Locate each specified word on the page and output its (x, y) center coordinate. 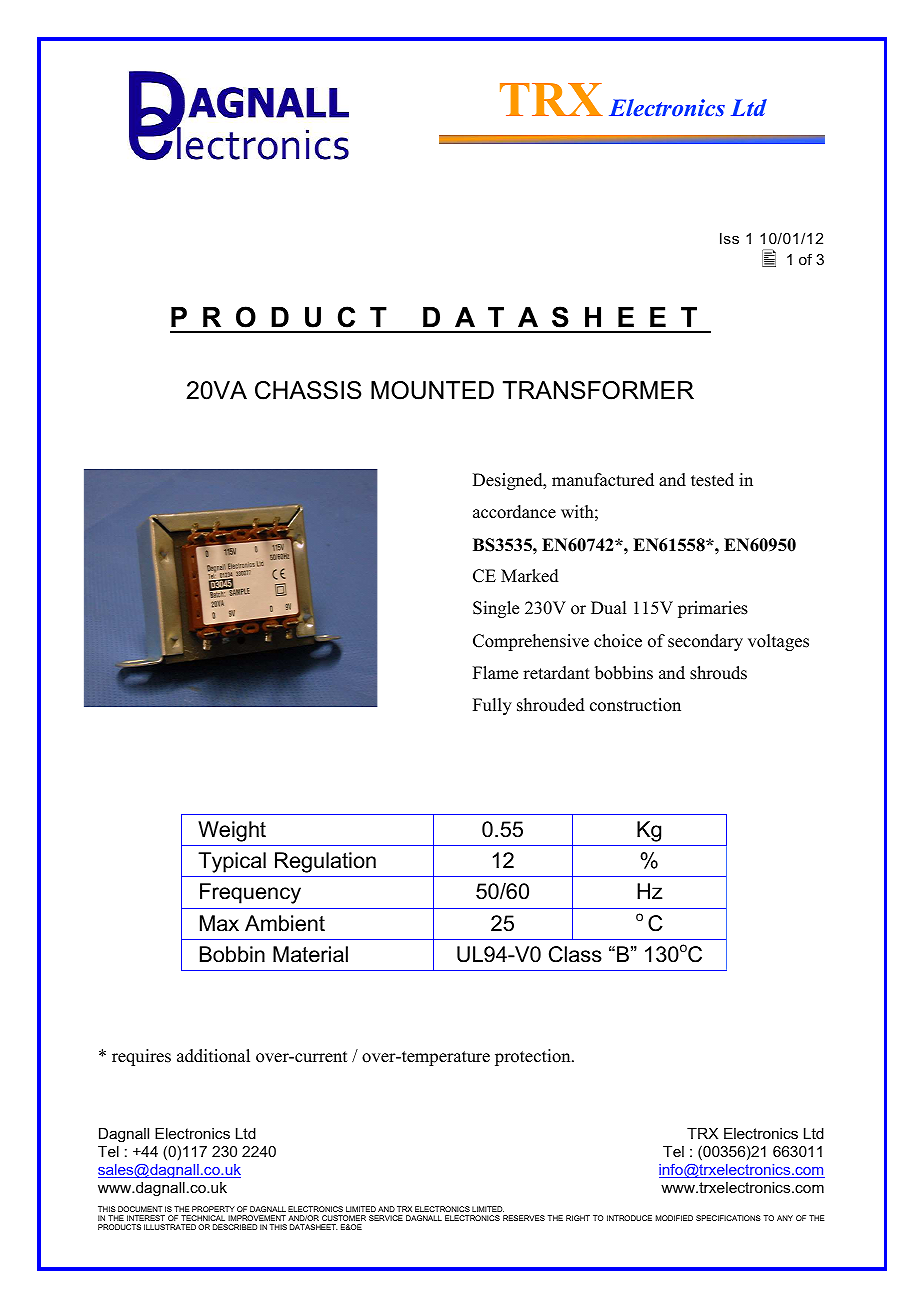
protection (534, 1057)
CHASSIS (308, 390)
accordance (514, 512)
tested (712, 480)
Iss (729, 238)
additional (213, 1056)
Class (575, 954)
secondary (705, 642)
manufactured (603, 480)
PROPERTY (213, 1209)
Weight (232, 831)
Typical (232, 862)
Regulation (325, 862)
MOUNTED (432, 390)
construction (635, 705)
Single (496, 609)
